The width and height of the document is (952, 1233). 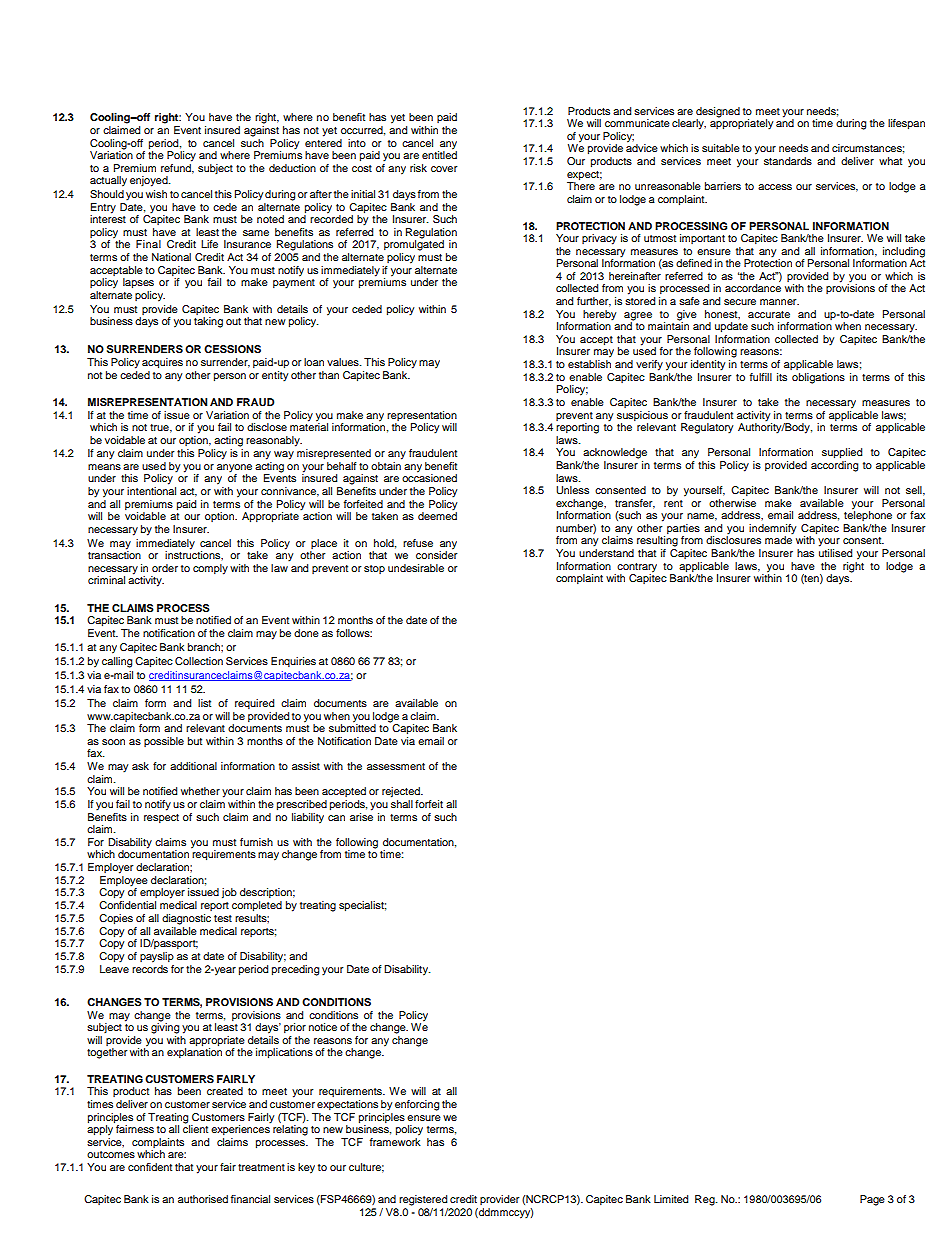 What do you see at coordinates (402, 804) in the document?
I see `shall` at bounding box center [402, 804].
